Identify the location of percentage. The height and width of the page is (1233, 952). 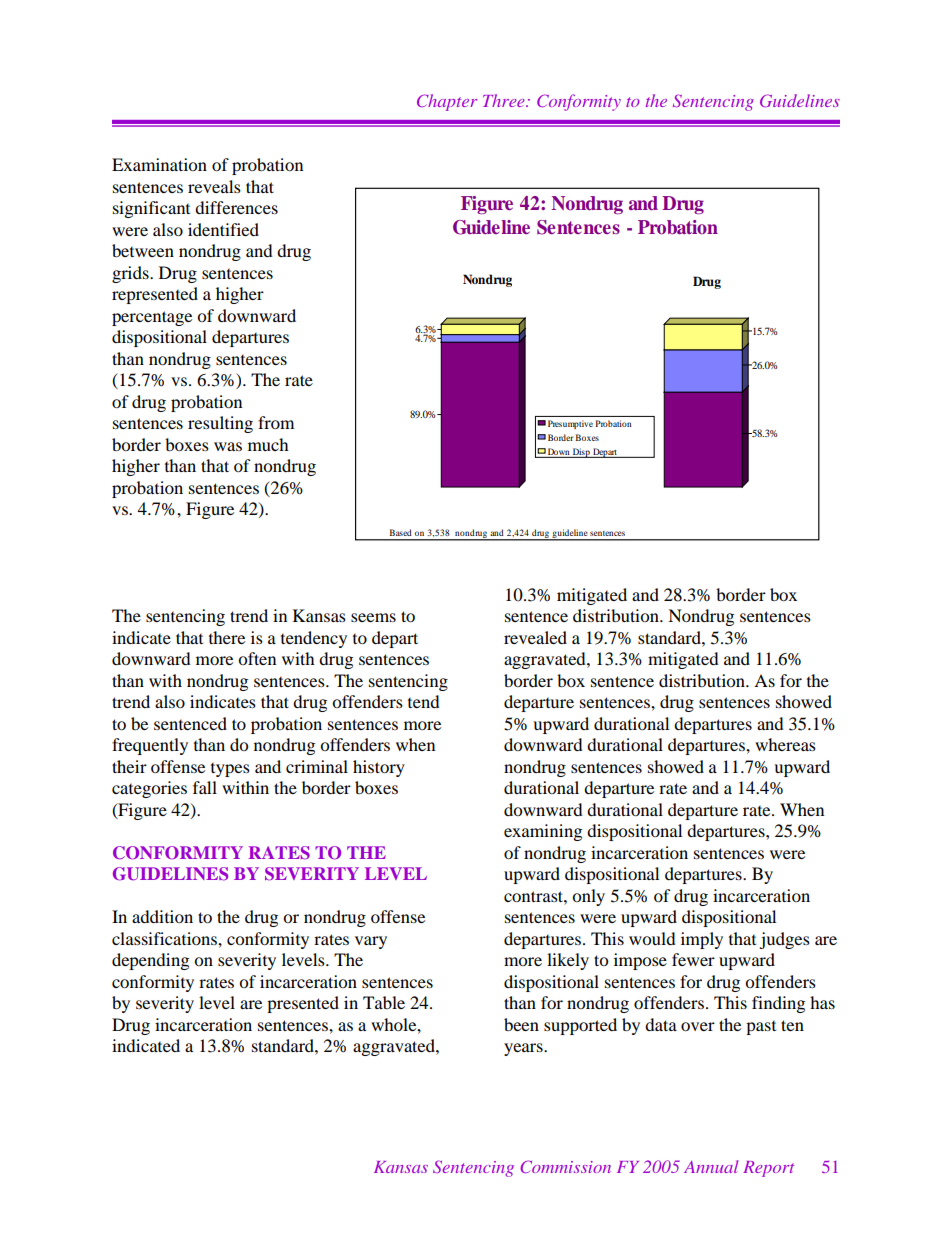
(152, 318).
